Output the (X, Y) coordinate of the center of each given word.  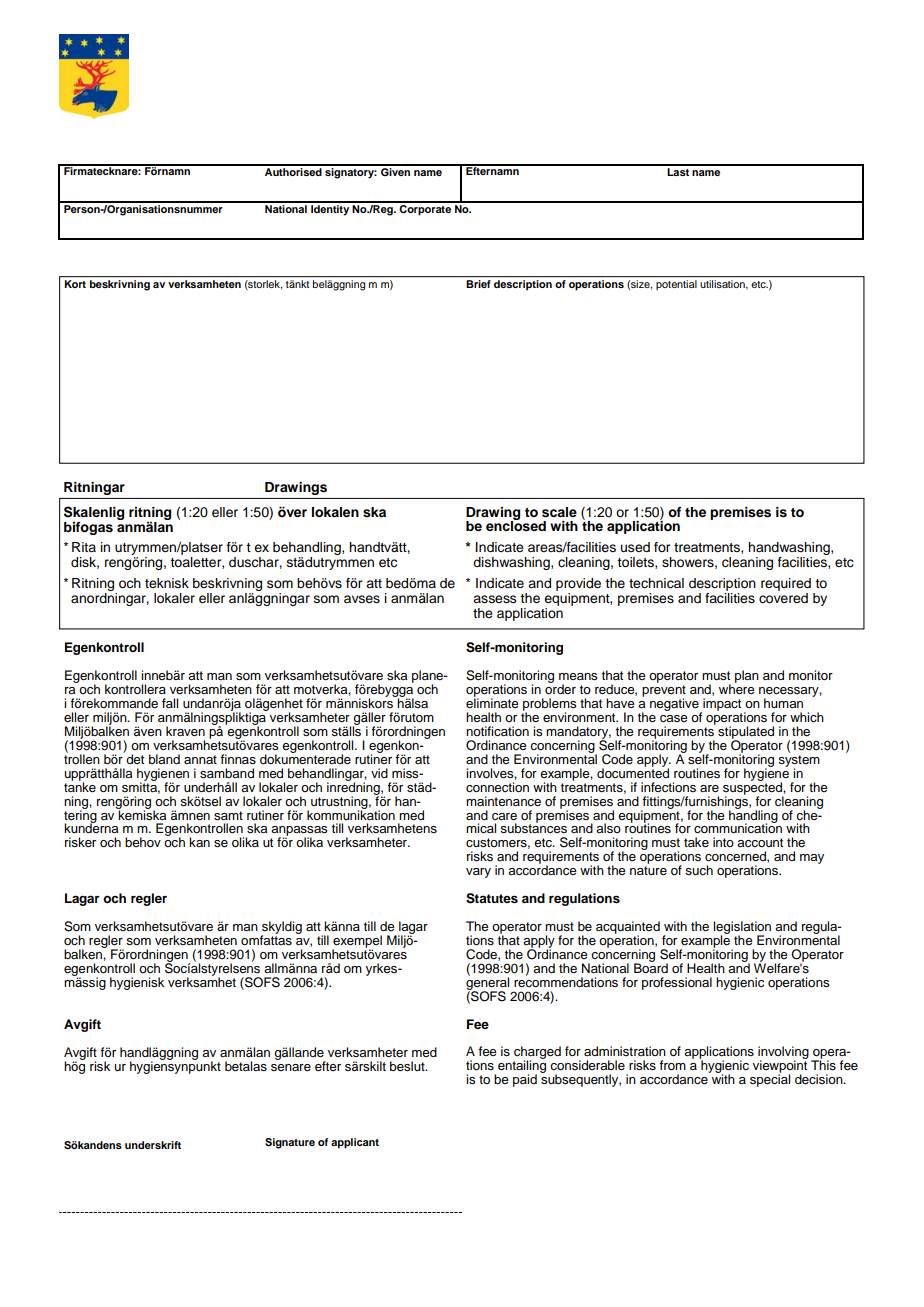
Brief (479, 284)
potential (676, 285)
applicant (355, 1143)
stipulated (746, 733)
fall (170, 703)
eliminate (492, 702)
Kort (75, 284)
